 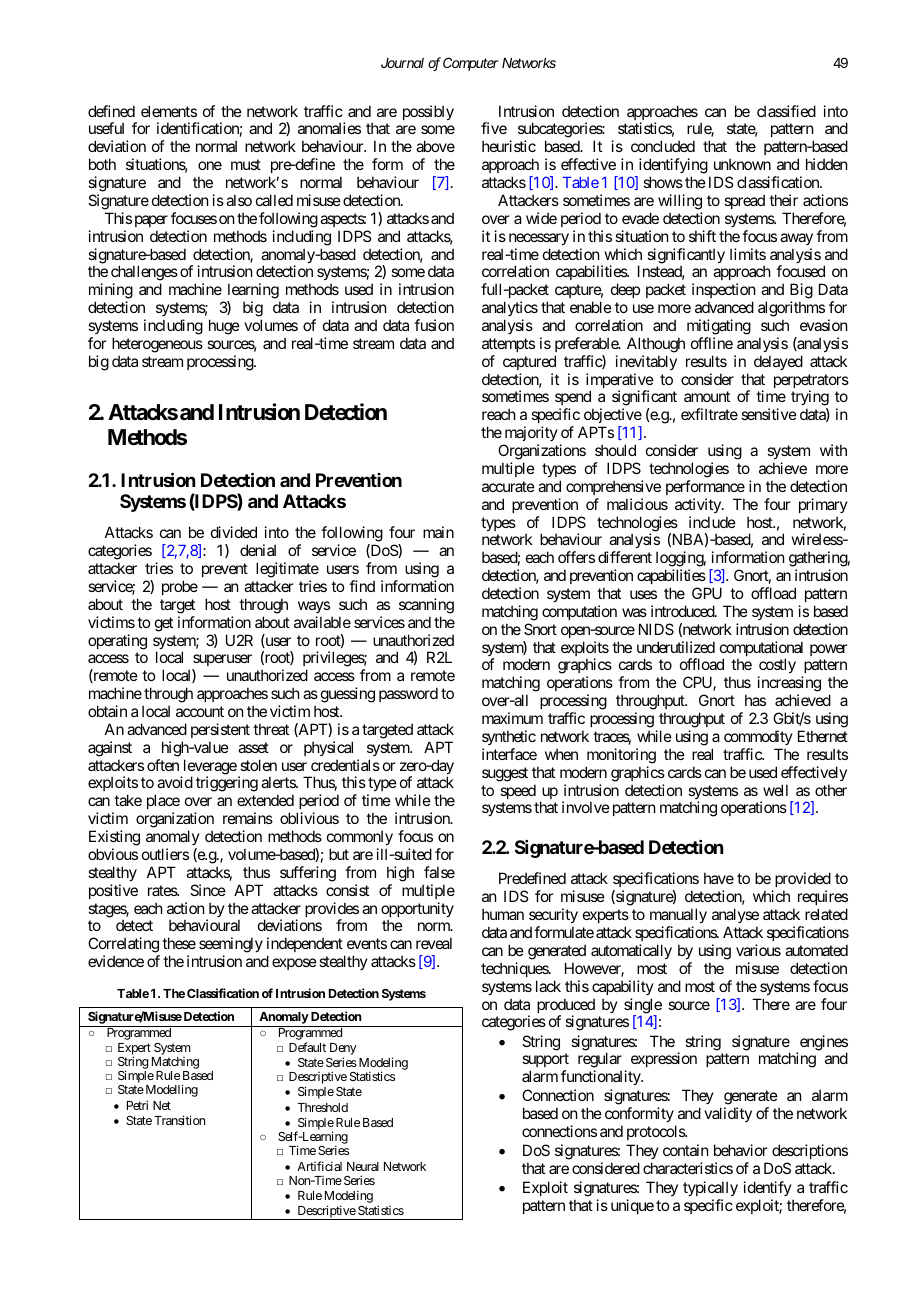 What do you see at coordinates (777, 667) in the page?
I see `costly` at bounding box center [777, 667].
